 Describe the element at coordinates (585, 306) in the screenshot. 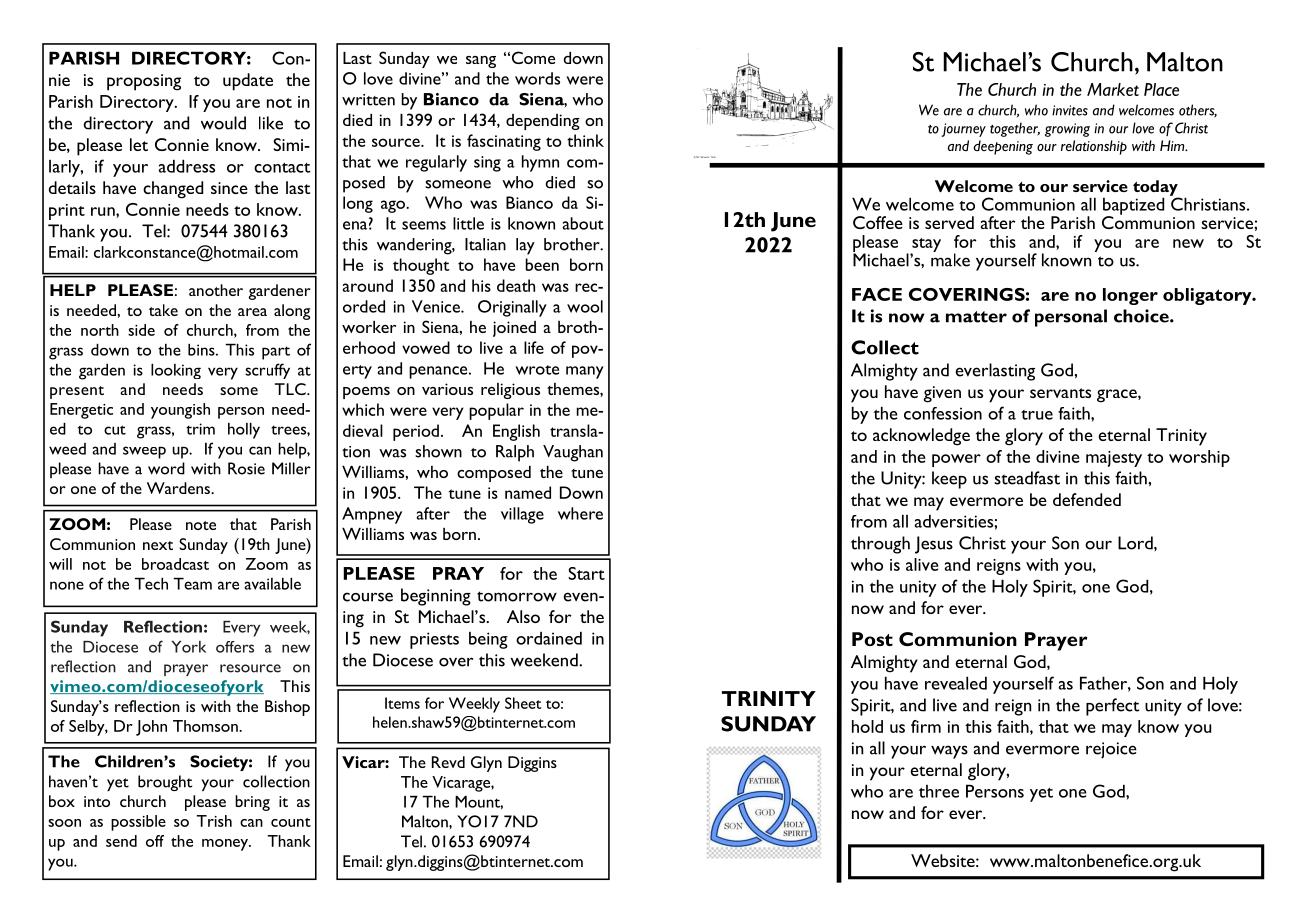

I see `wool` at that location.
